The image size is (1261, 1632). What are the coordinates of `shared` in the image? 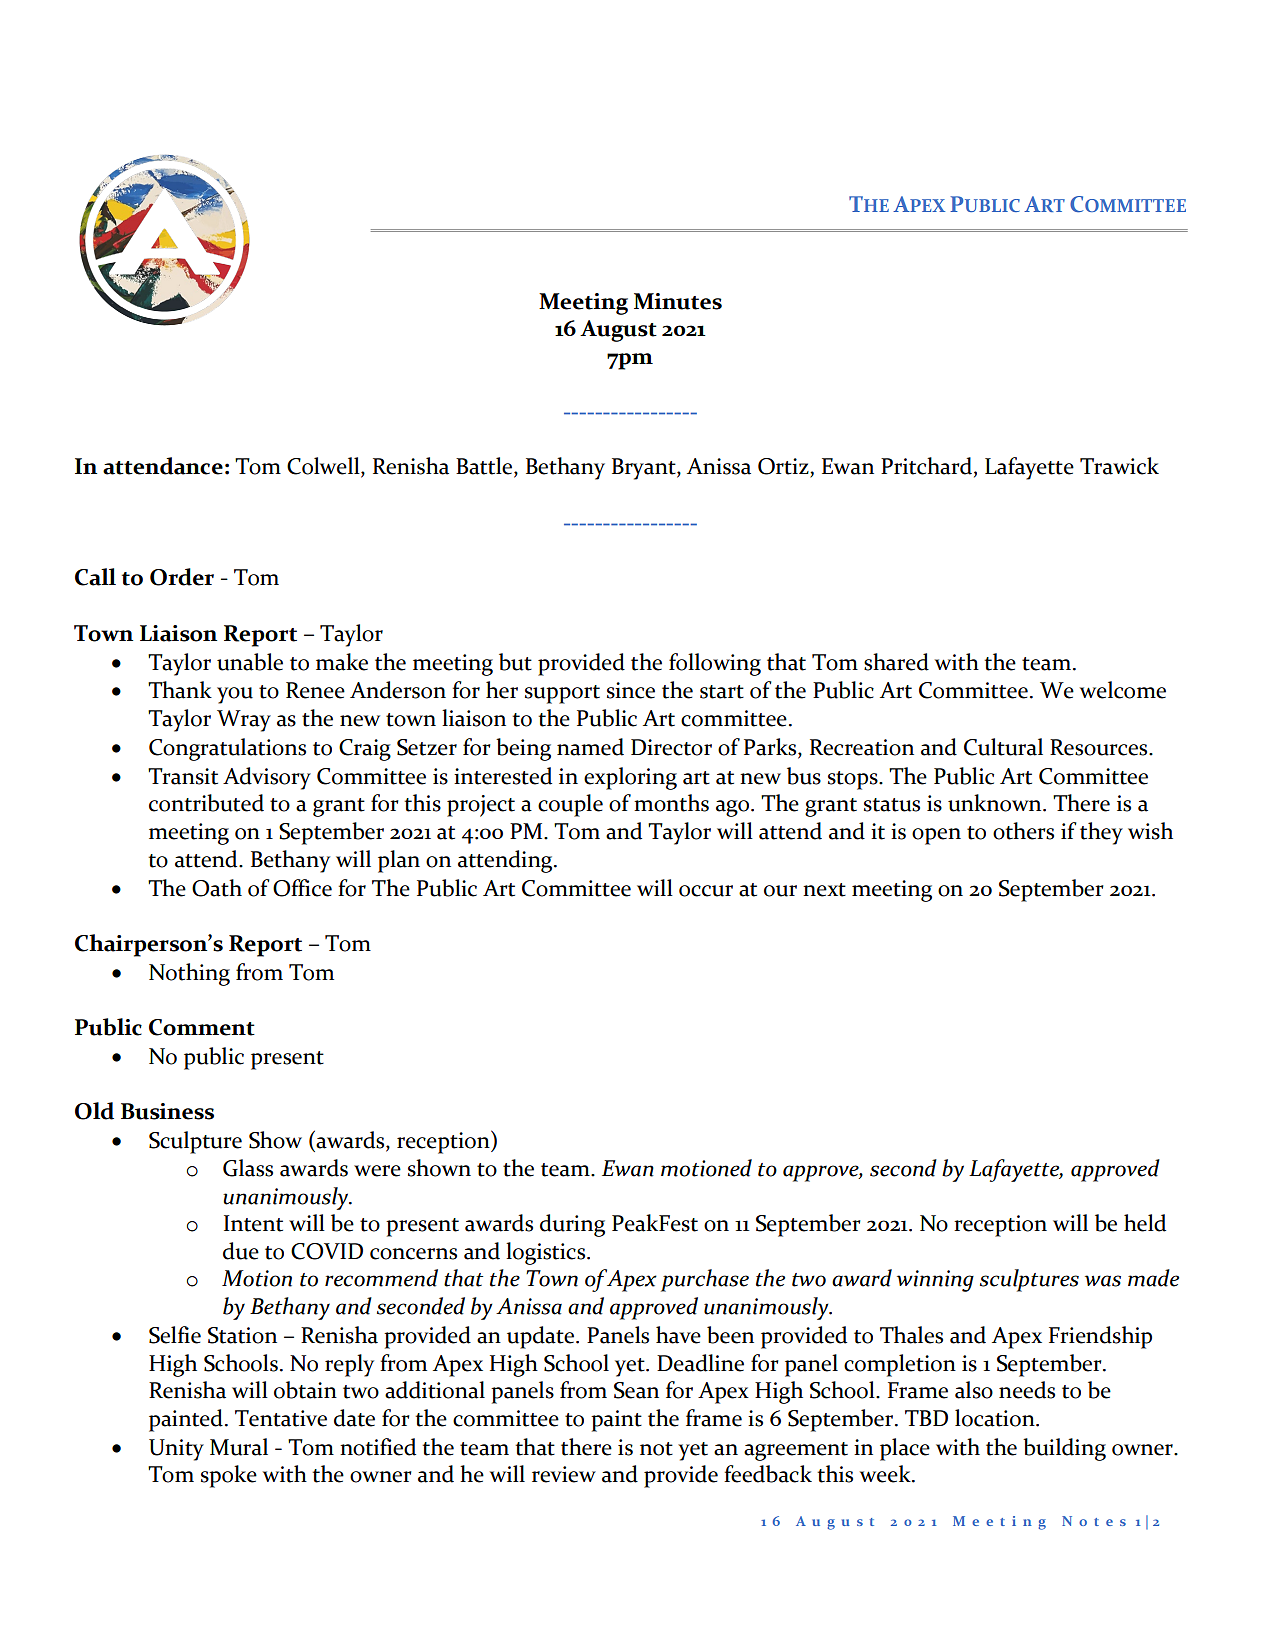 It's located at (896, 662).
